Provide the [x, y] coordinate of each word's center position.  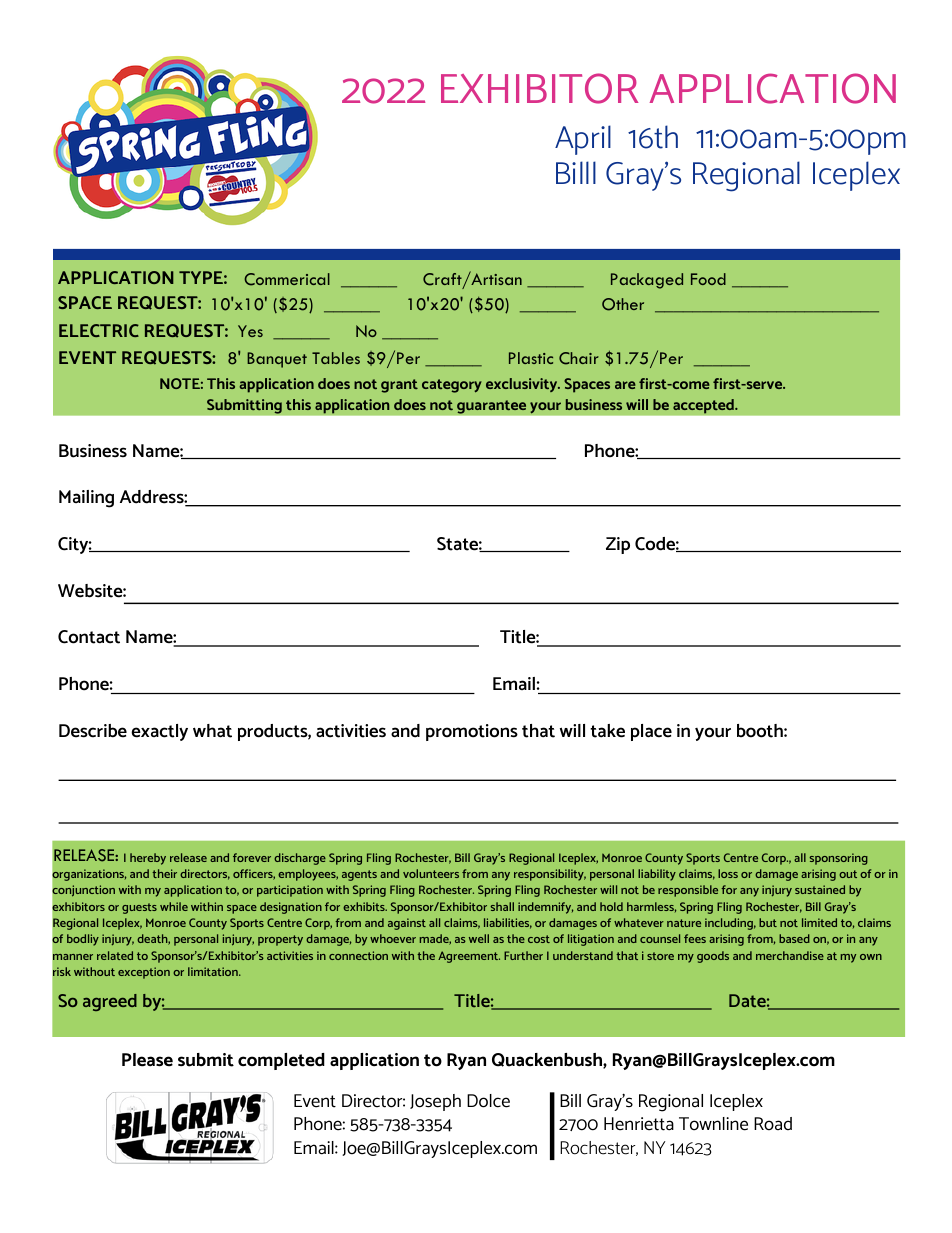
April [583, 140]
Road [773, 1124]
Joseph [435, 1102]
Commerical [287, 279]
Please [147, 1060]
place [651, 732]
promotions [472, 732]
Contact [89, 637]
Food [708, 279]
